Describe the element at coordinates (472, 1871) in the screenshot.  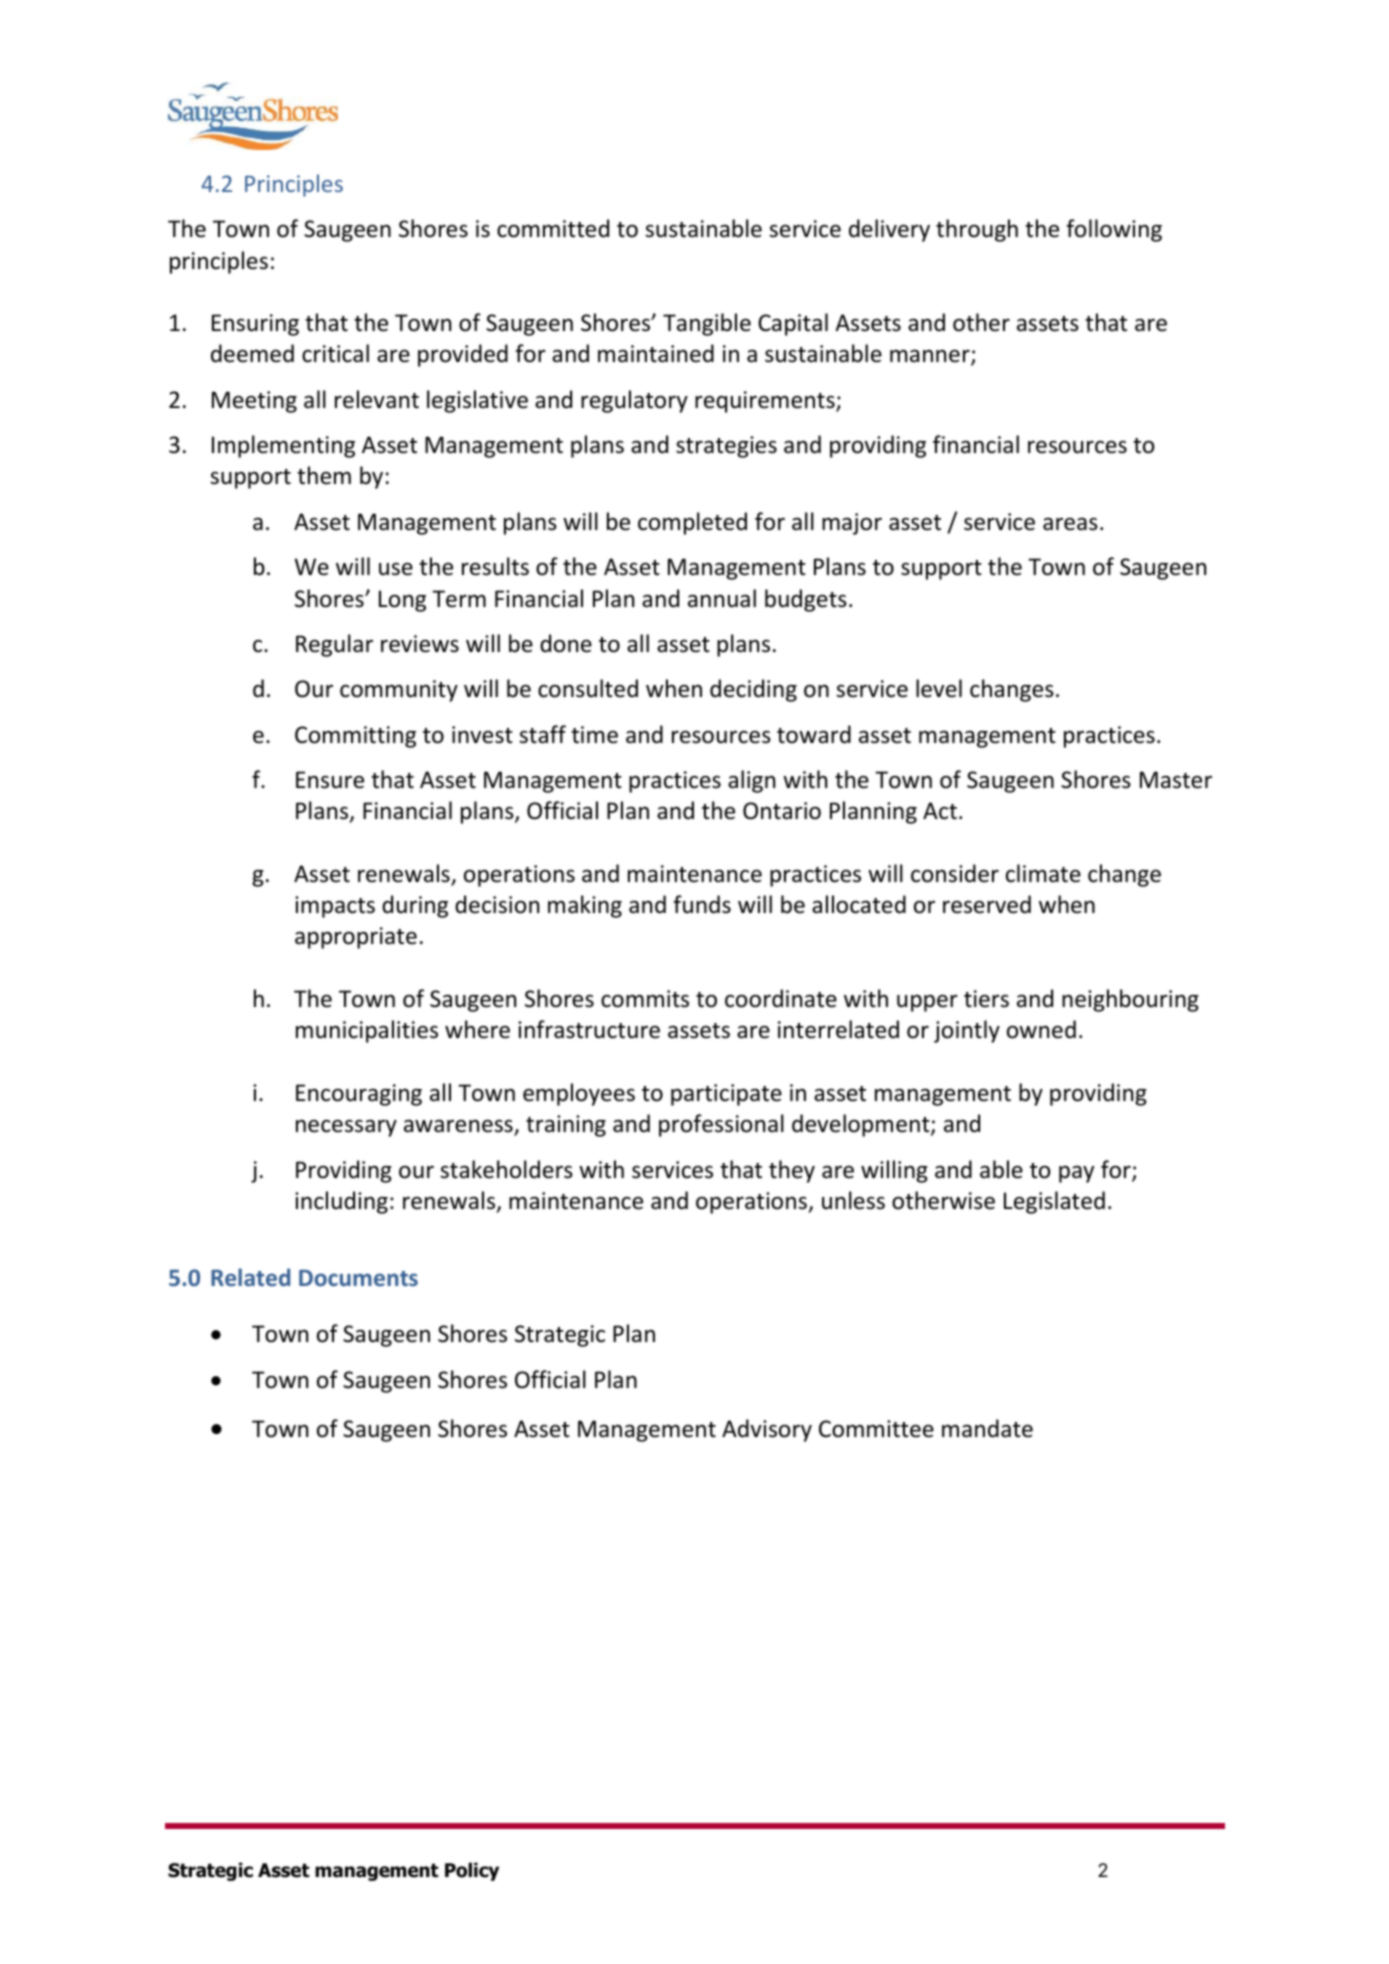
I see `Policy` at that location.
